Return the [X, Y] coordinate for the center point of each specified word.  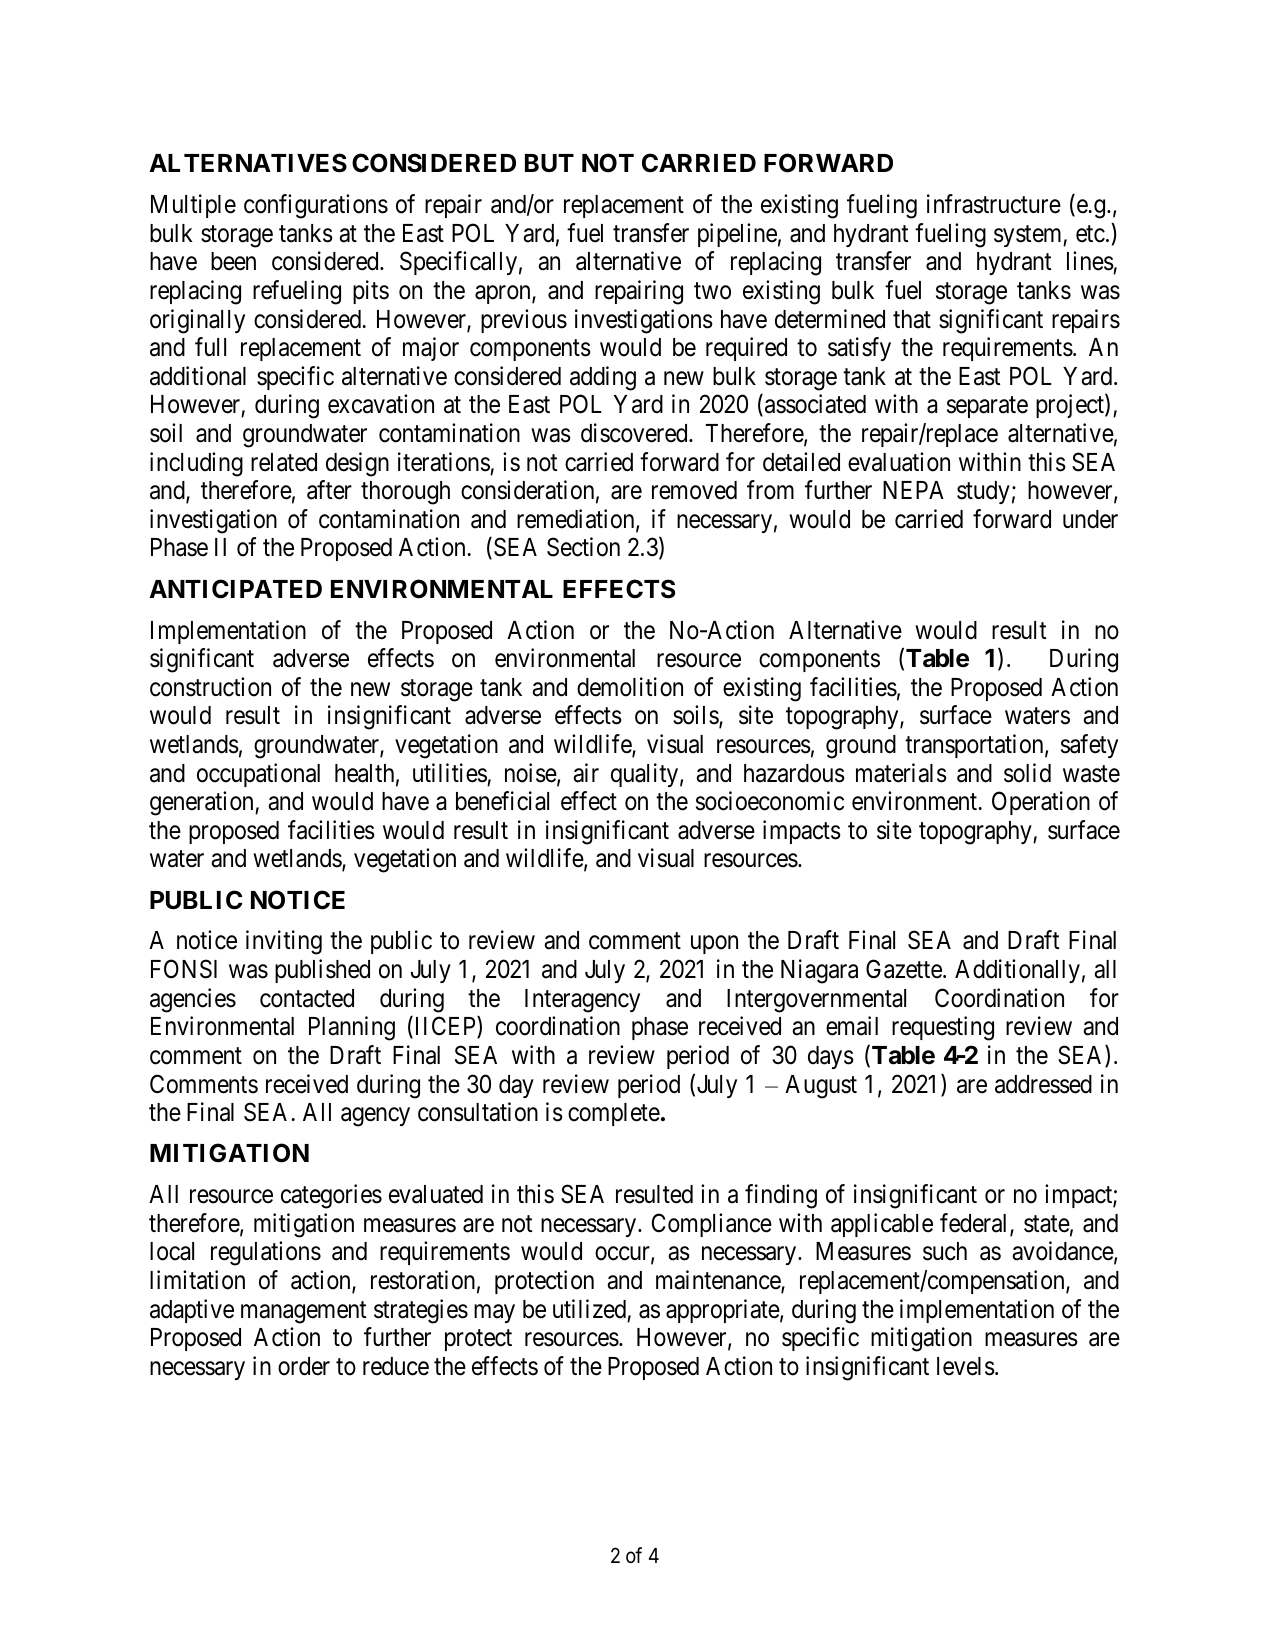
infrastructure [994, 204]
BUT [549, 163]
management [303, 1312]
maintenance [719, 1281]
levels [966, 1366]
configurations [316, 206]
